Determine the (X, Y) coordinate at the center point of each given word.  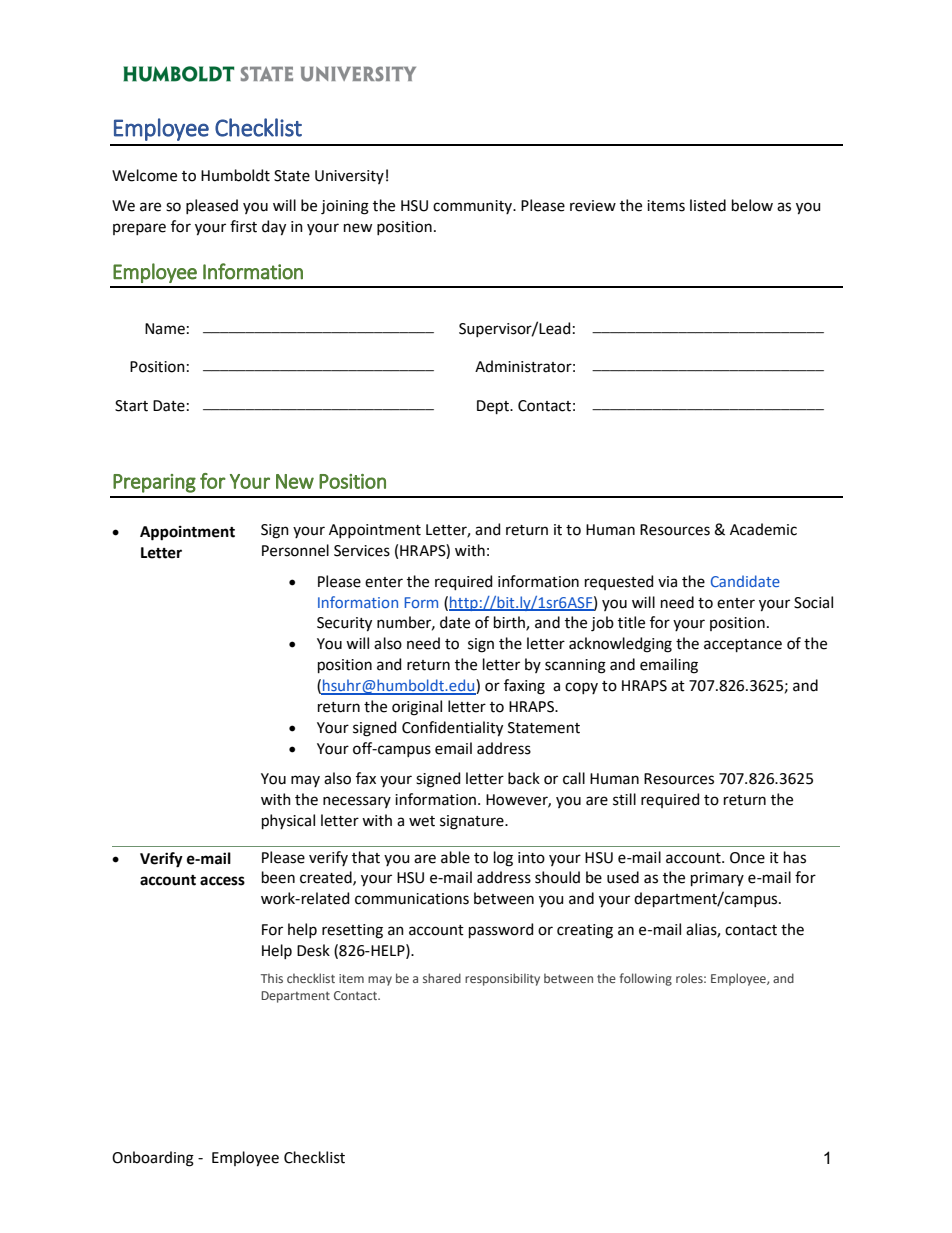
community (474, 207)
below (752, 205)
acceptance (743, 645)
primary (717, 879)
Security (344, 624)
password (501, 930)
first (243, 226)
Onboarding (153, 1159)
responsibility (502, 979)
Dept (494, 407)
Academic (763, 529)
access (222, 881)
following (646, 979)
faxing (524, 687)
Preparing (154, 483)
